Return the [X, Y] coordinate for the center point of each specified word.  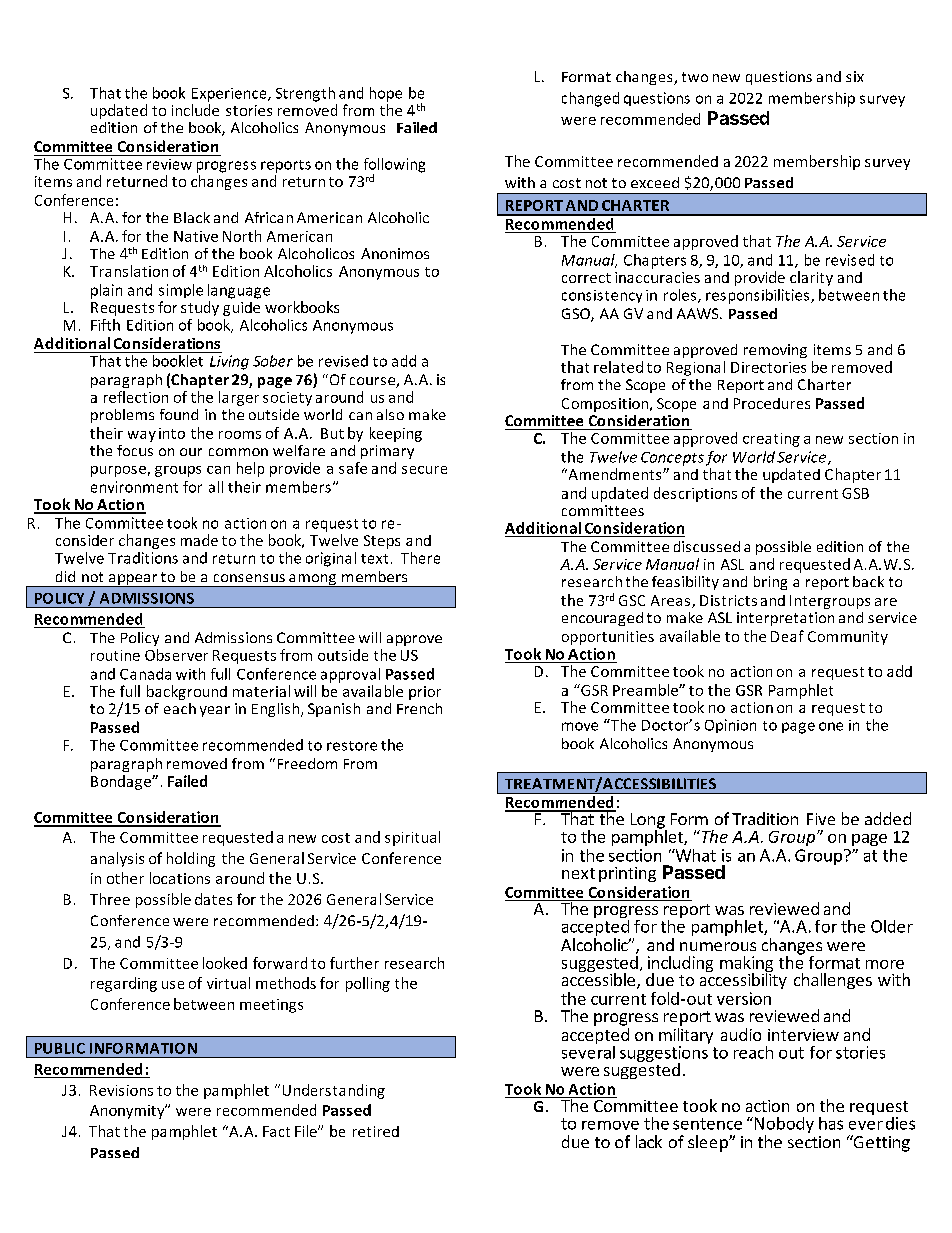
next [578, 873]
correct [586, 278]
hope [386, 94]
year [215, 711]
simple [181, 291]
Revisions [121, 1090]
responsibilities [759, 296]
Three [110, 899]
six [855, 76]
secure [424, 470]
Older [892, 926]
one [831, 726]
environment [134, 487]
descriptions [695, 494]
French [419, 708]
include [195, 110]
